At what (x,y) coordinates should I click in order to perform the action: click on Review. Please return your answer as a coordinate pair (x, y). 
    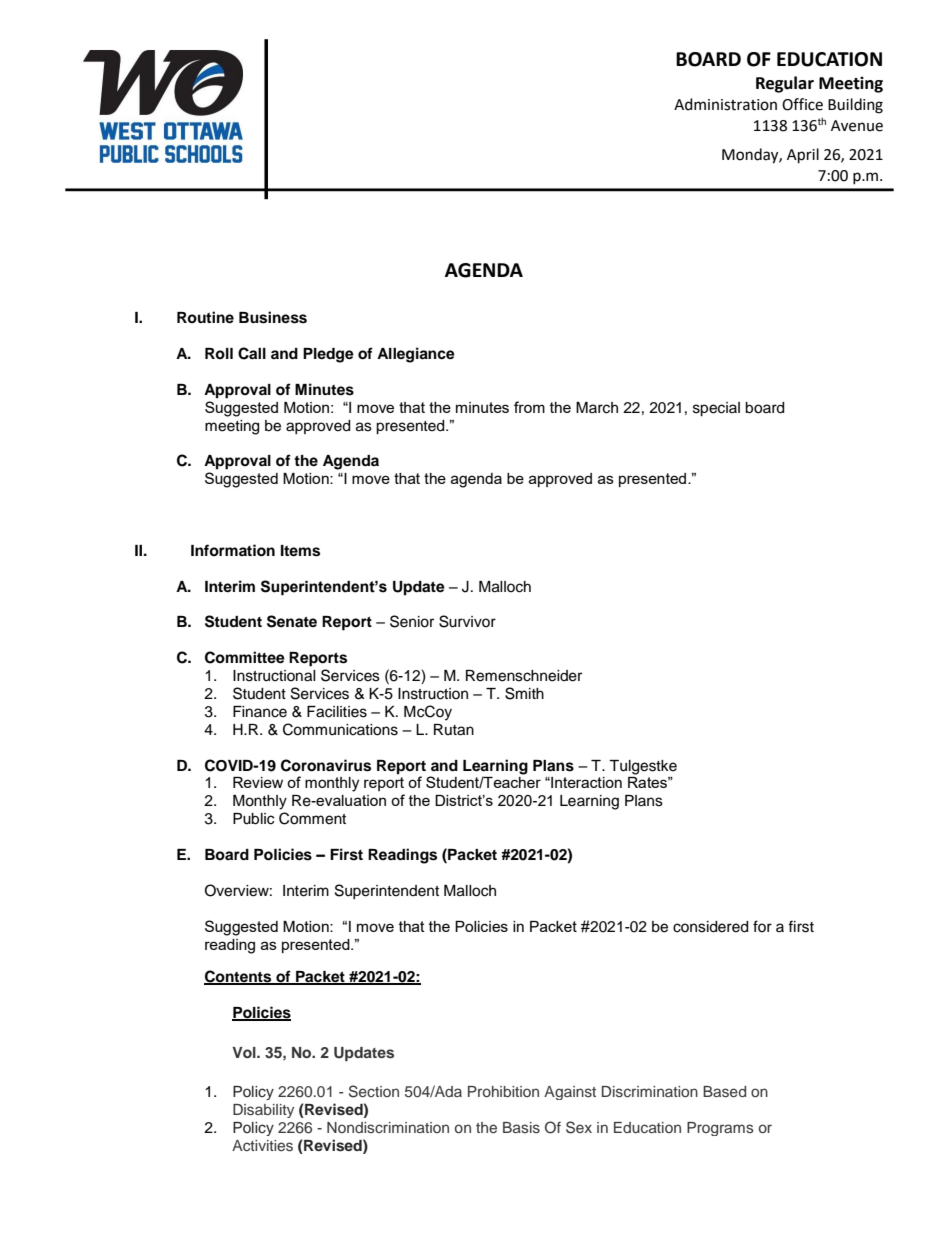
    Looking at the image, I should click on (258, 782).
